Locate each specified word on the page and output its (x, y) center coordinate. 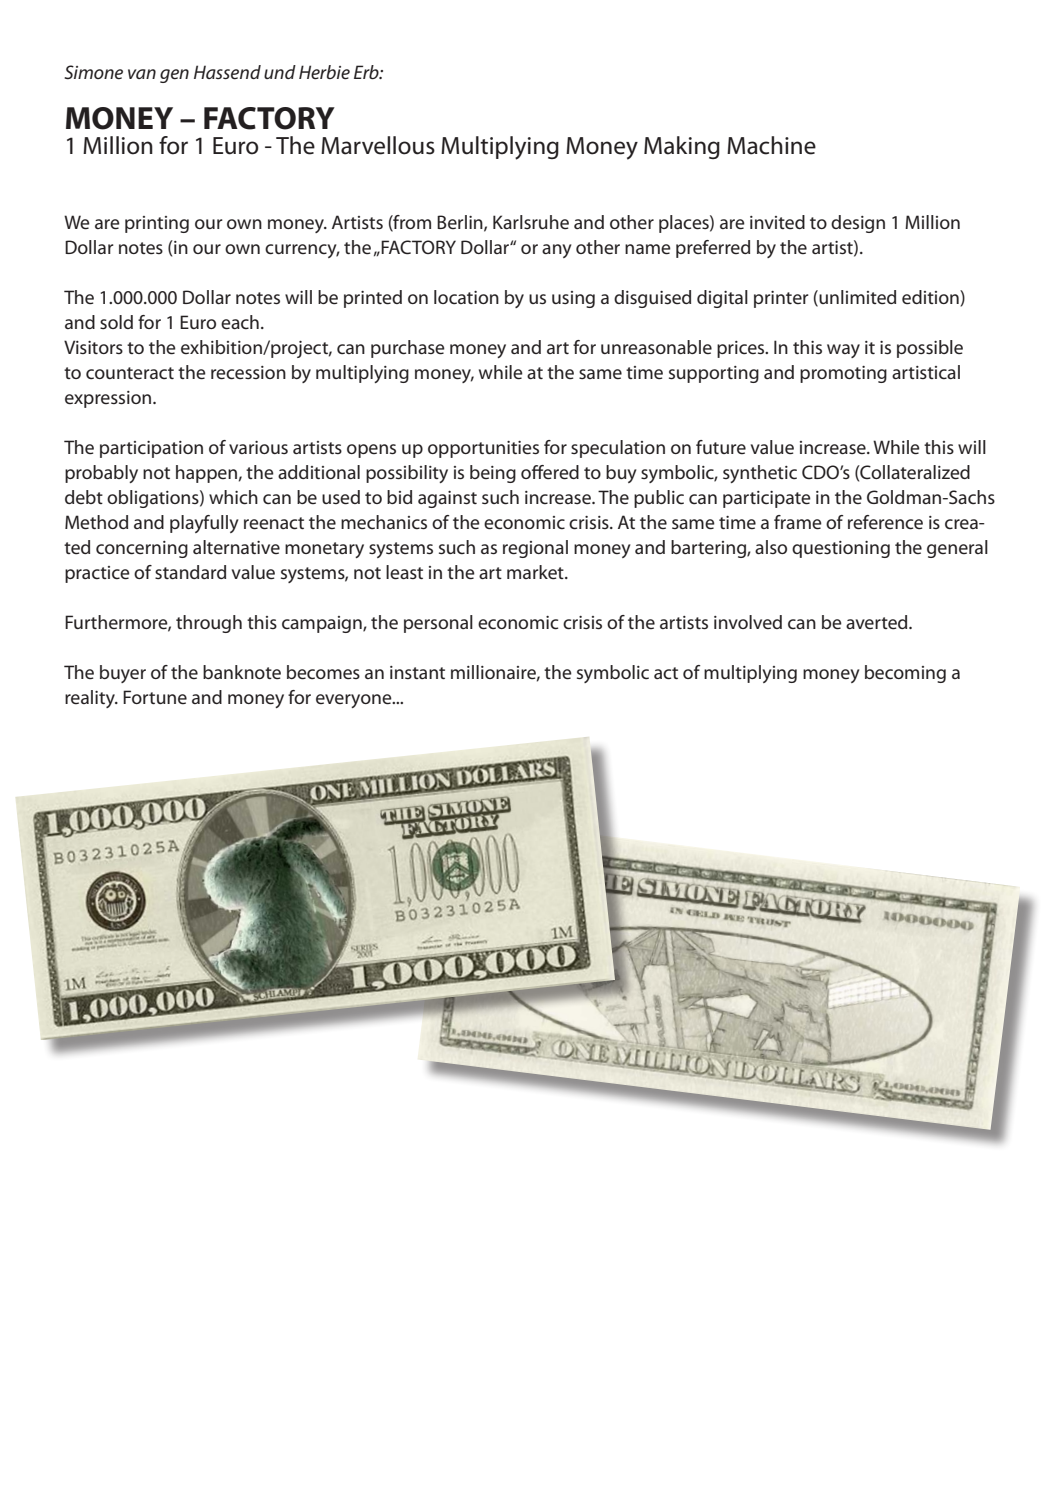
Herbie (324, 72)
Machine (771, 145)
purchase (408, 349)
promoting (843, 374)
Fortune (155, 697)
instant (417, 672)
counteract (130, 373)
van (142, 74)
